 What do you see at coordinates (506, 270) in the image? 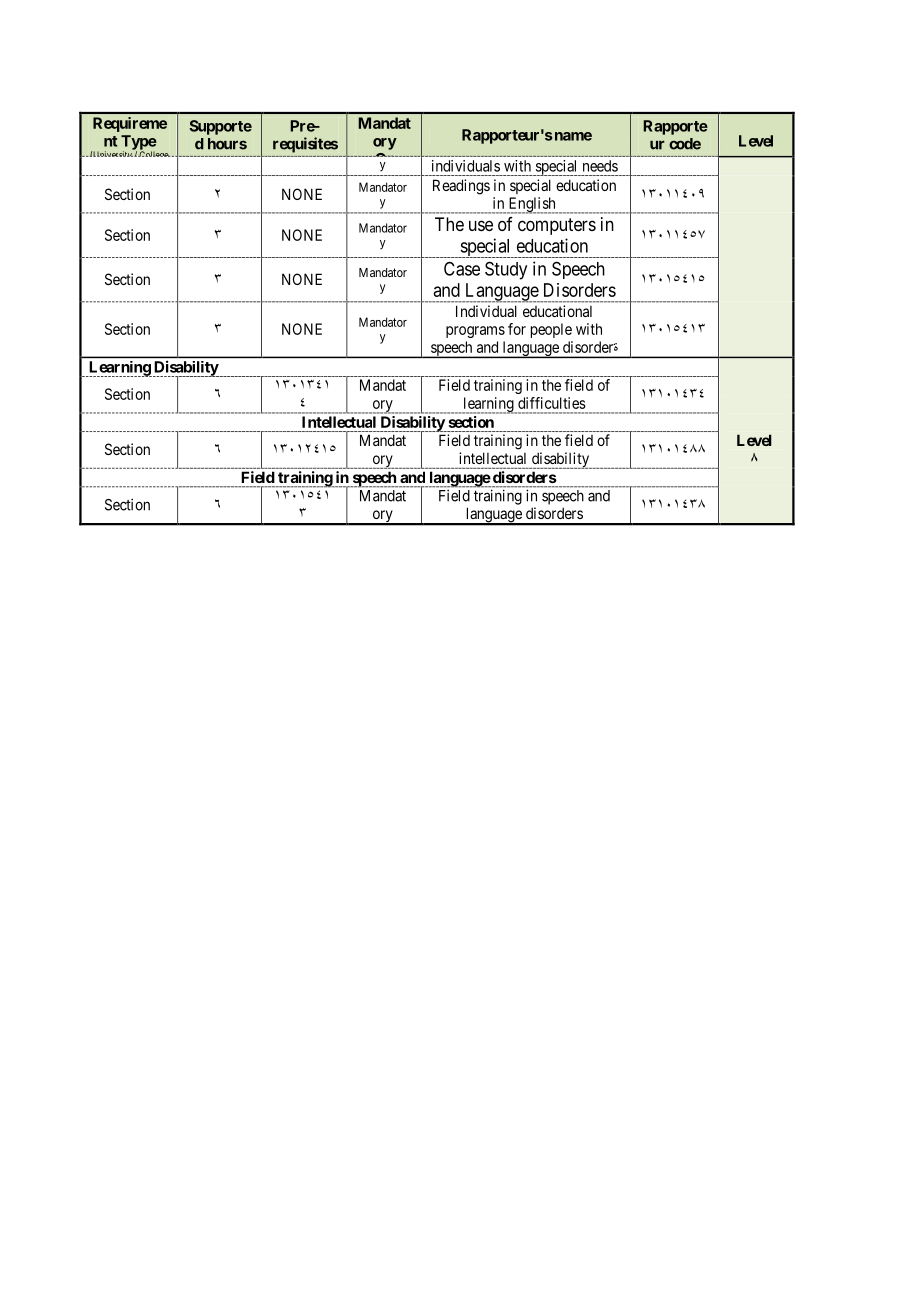
I see `Study` at bounding box center [506, 270].
